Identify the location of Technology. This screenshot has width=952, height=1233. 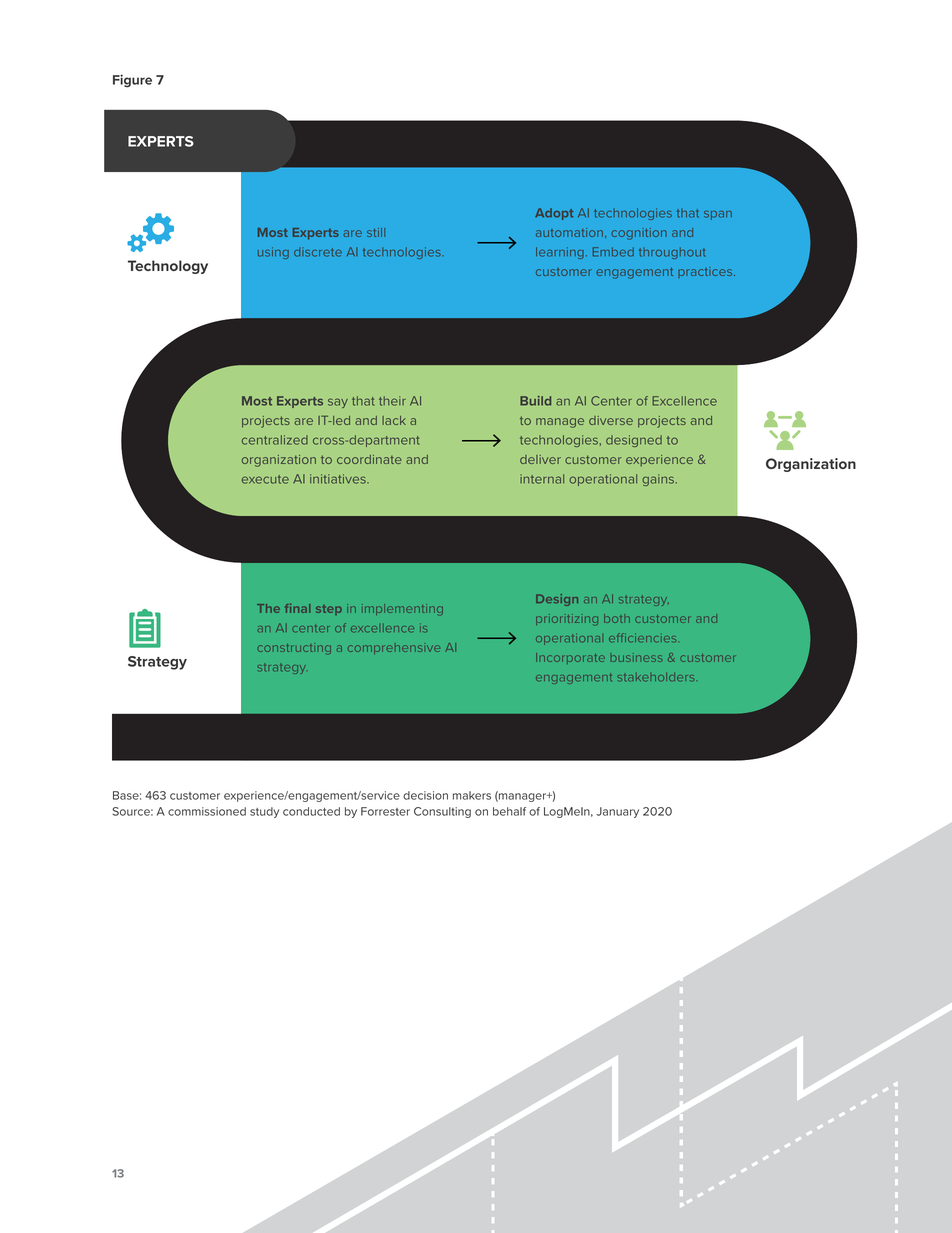
(168, 267).
